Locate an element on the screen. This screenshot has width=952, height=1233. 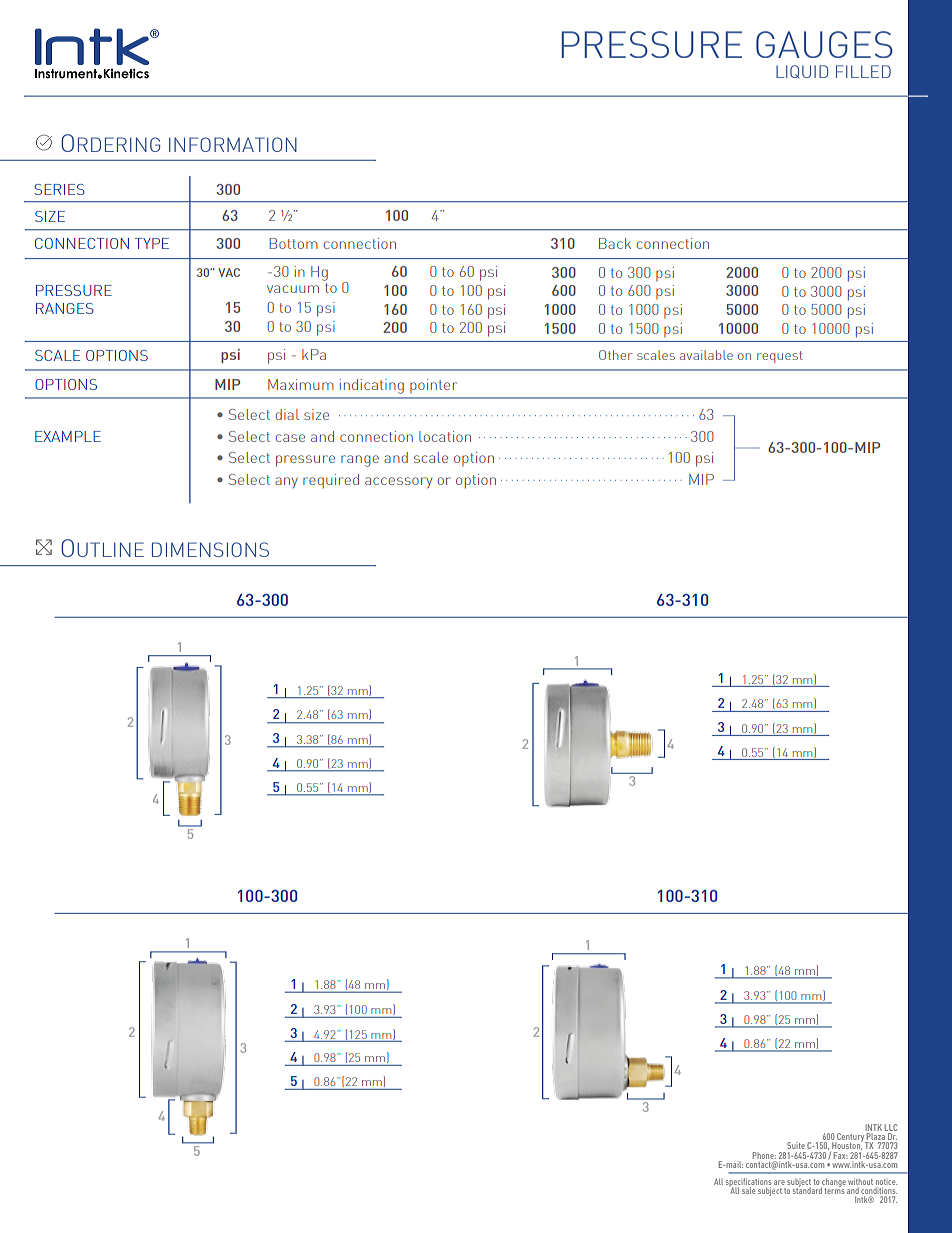
LIQUID is located at coordinates (802, 71).
